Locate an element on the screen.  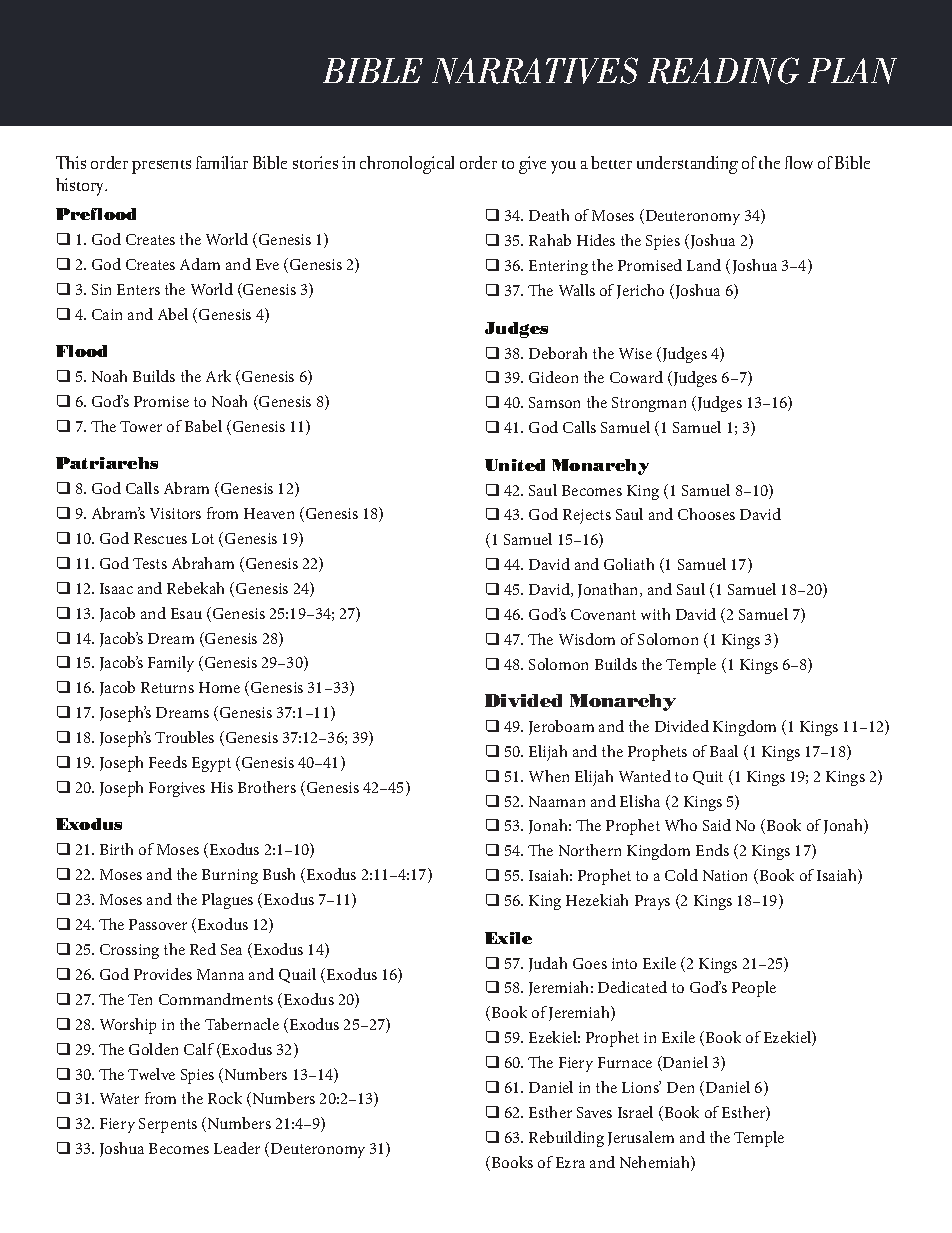
NARRATIVES is located at coordinates (535, 70).
